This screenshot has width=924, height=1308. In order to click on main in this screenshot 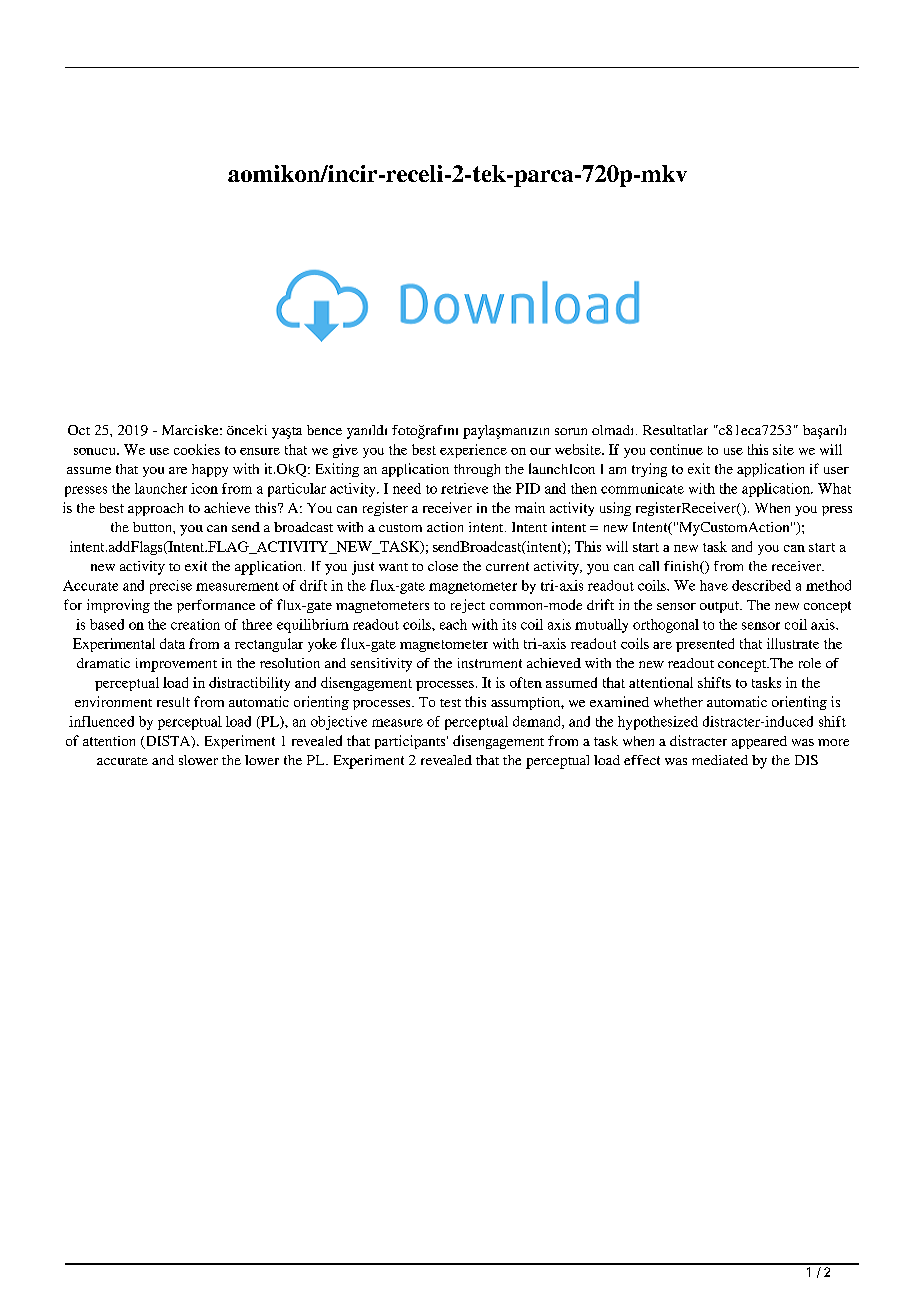, I will do `click(530, 507)`.
